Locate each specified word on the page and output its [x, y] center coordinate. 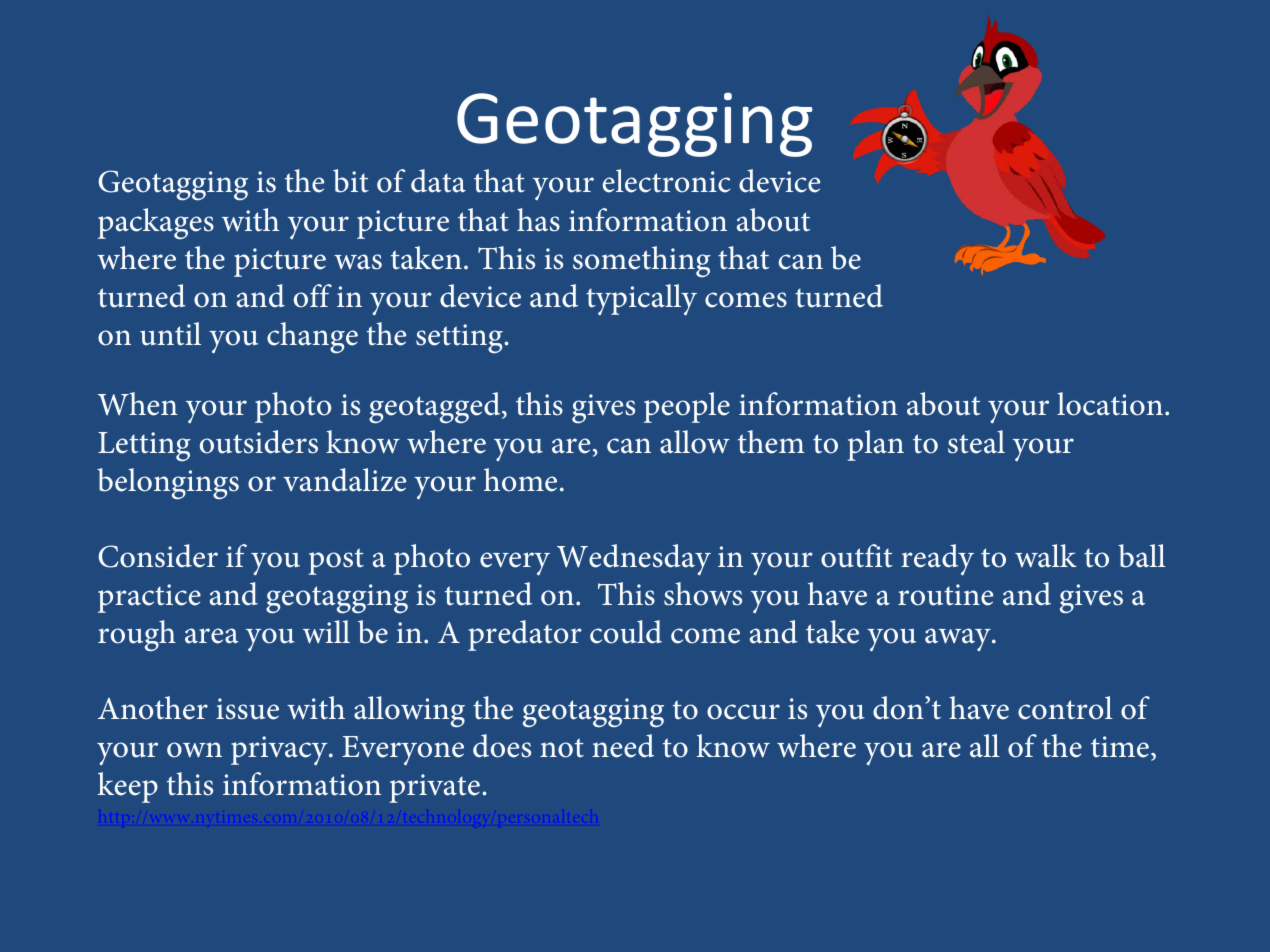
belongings [168, 484]
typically [641, 299]
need [623, 746]
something [642, 261]
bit [351, 181]
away [959, 639]
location [1110, 404]
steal [976, 442]
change [312, 338]
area [211, 636]
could [626, 632]
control [1065, 708]
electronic [666, 181]
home [520, 480]
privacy [280, 750]
